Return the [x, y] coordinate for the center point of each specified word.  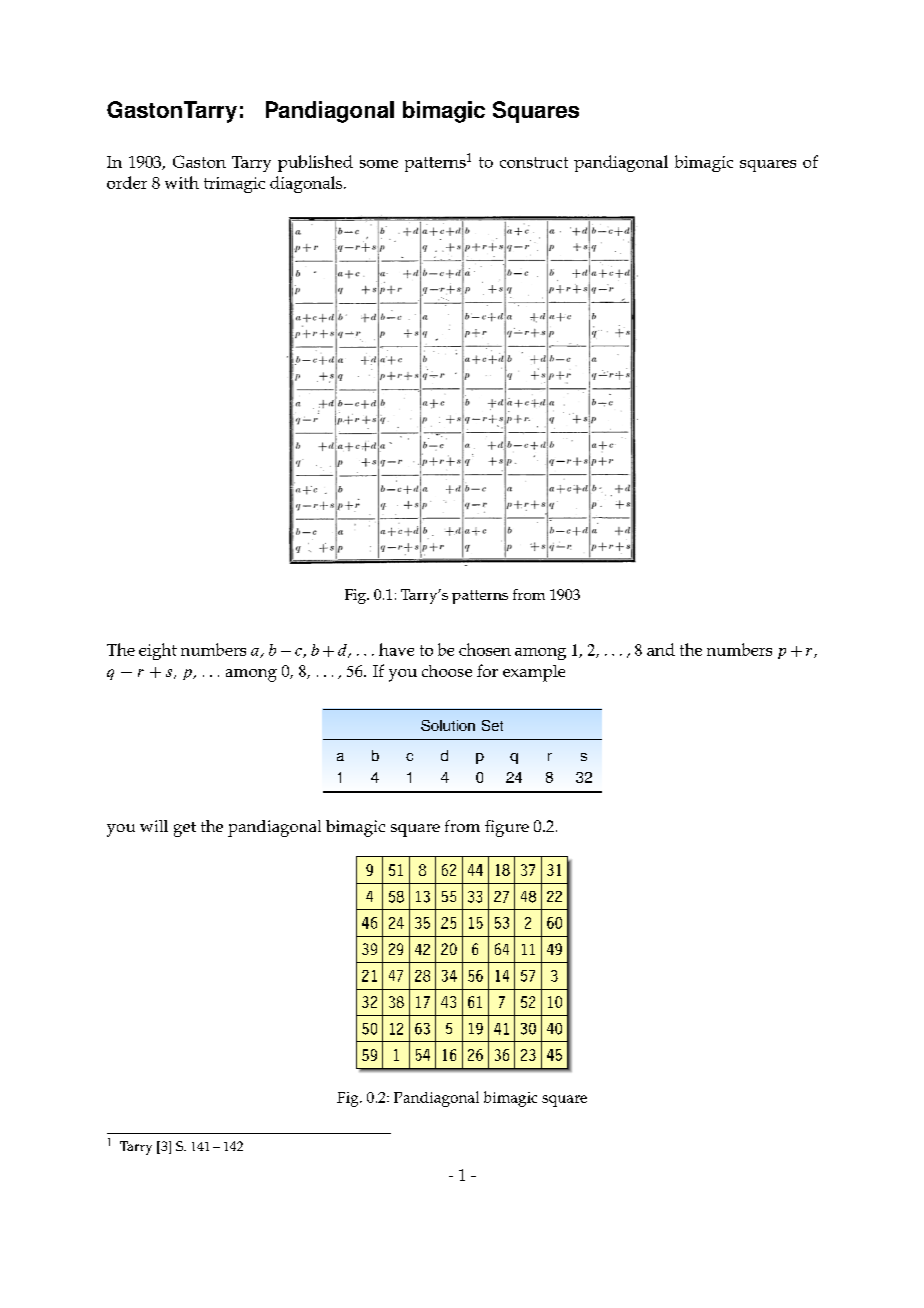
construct [534, 162]
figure [507, 828]
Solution [448, 725]
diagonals [307, 184]
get [185, 829]
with [182, 182]
